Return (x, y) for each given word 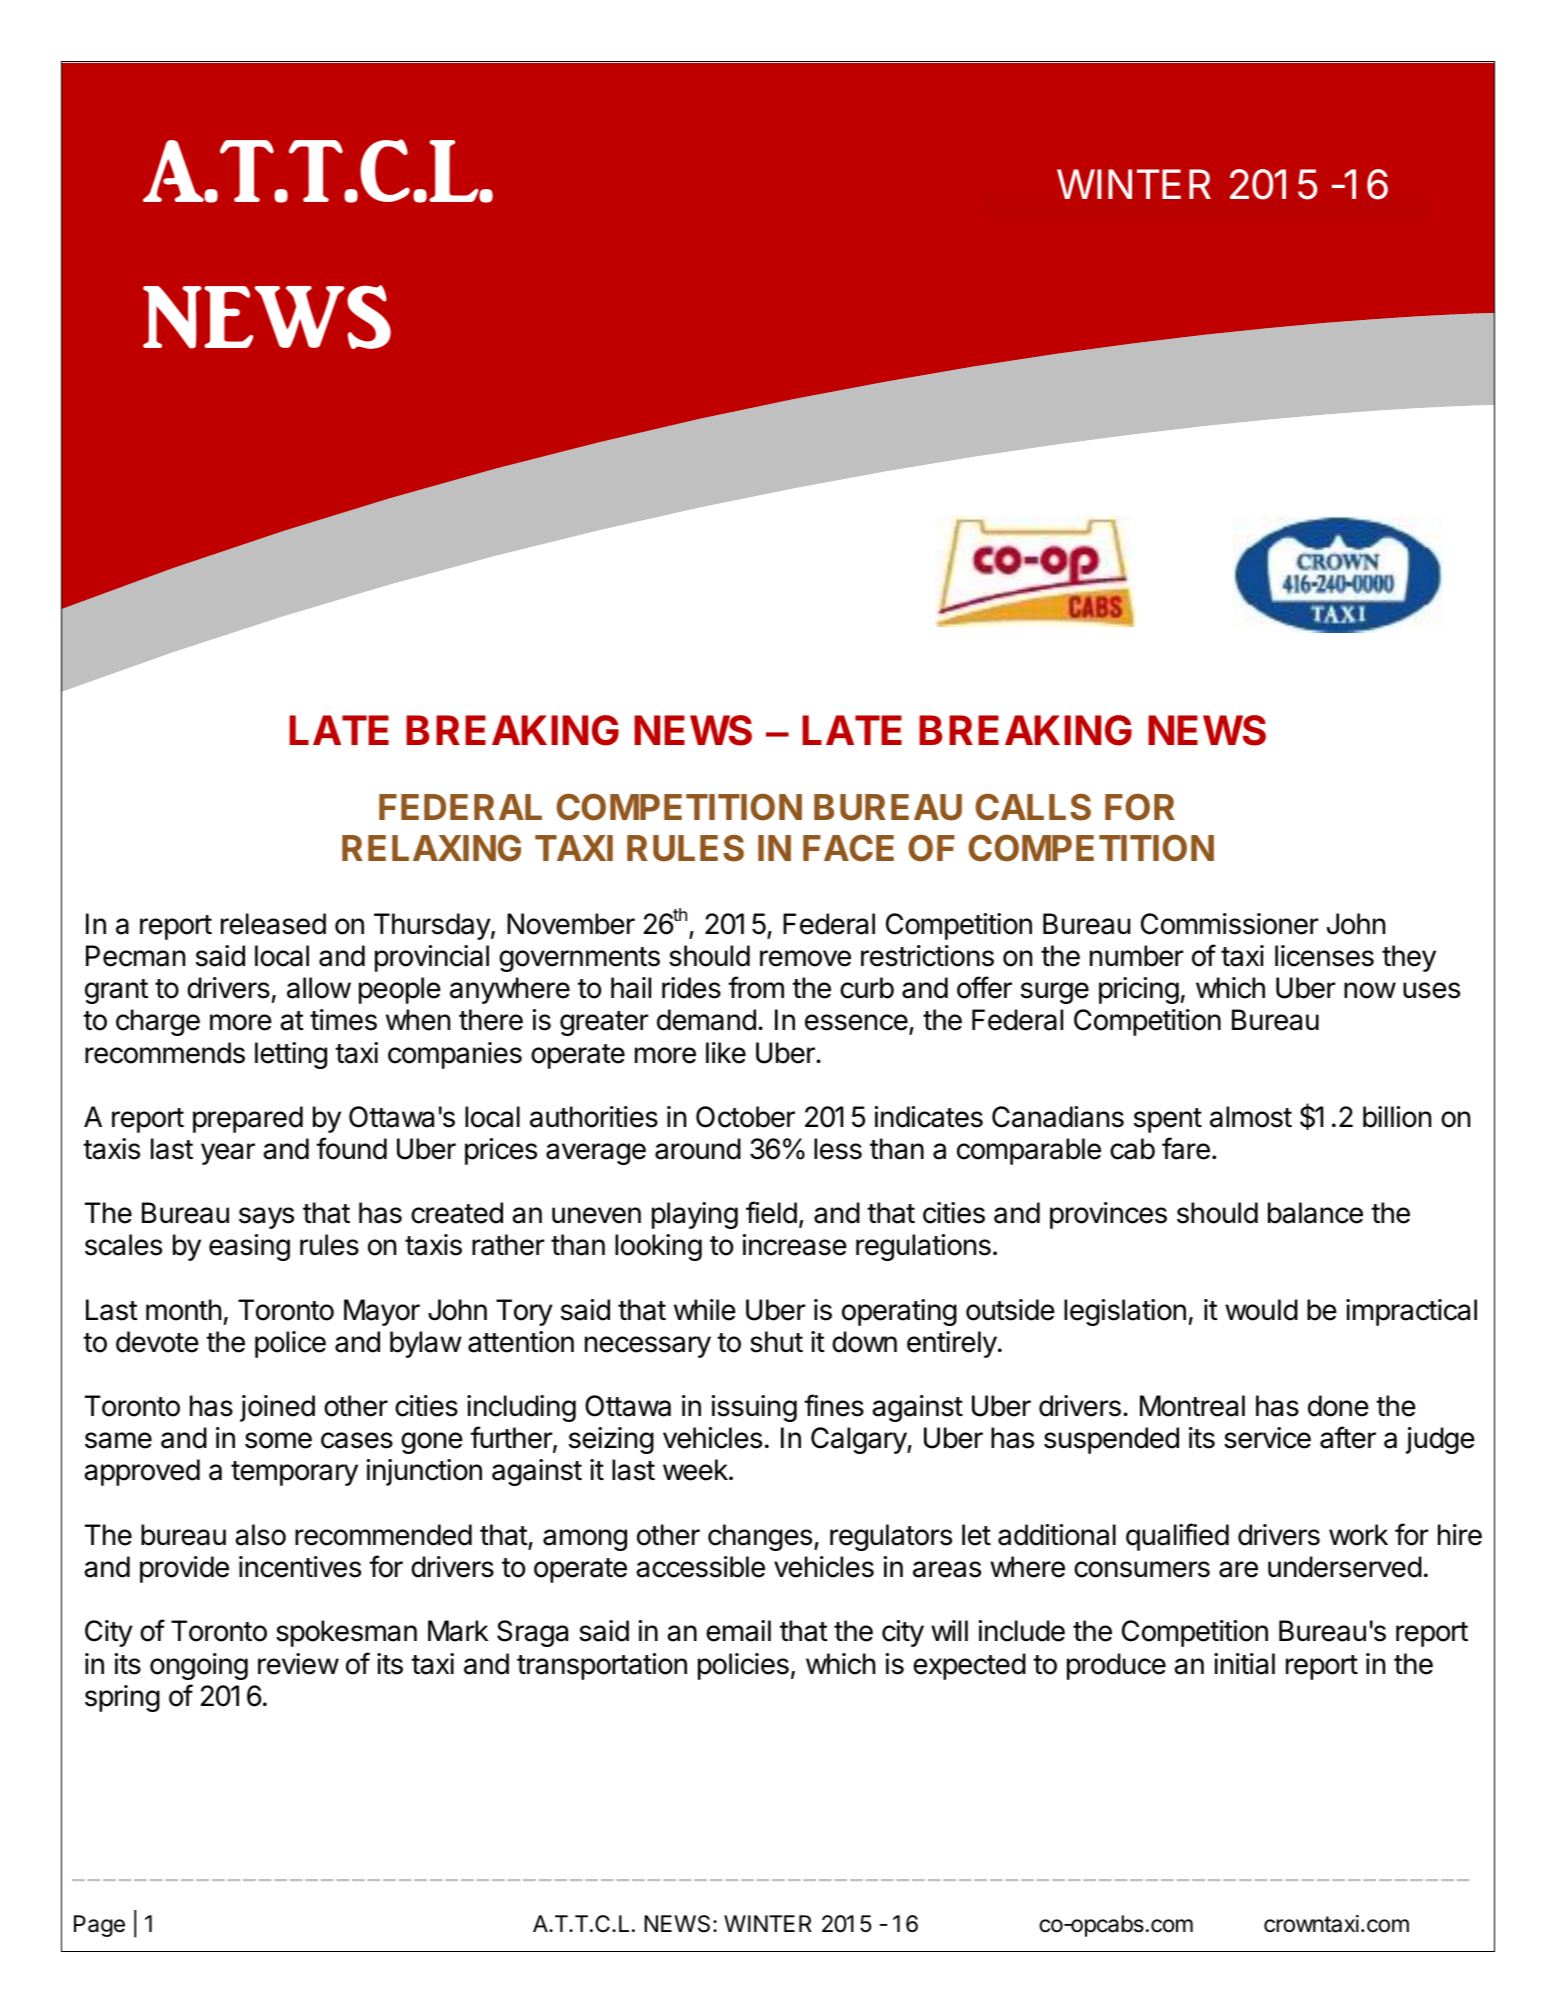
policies (743, 1666)
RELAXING (431, 848)
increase (795, 1245)
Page (99, 1926)
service (1267, 1438)
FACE (848, 848)
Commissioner (1229, 924)
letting (291, 1055)
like (726, 1053)
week (696, 1470)
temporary (294, 1473)
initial (1244, 1664)
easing (249, 1247)
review (298, 1664)
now (1370, 990)
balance (1315, 1213)
